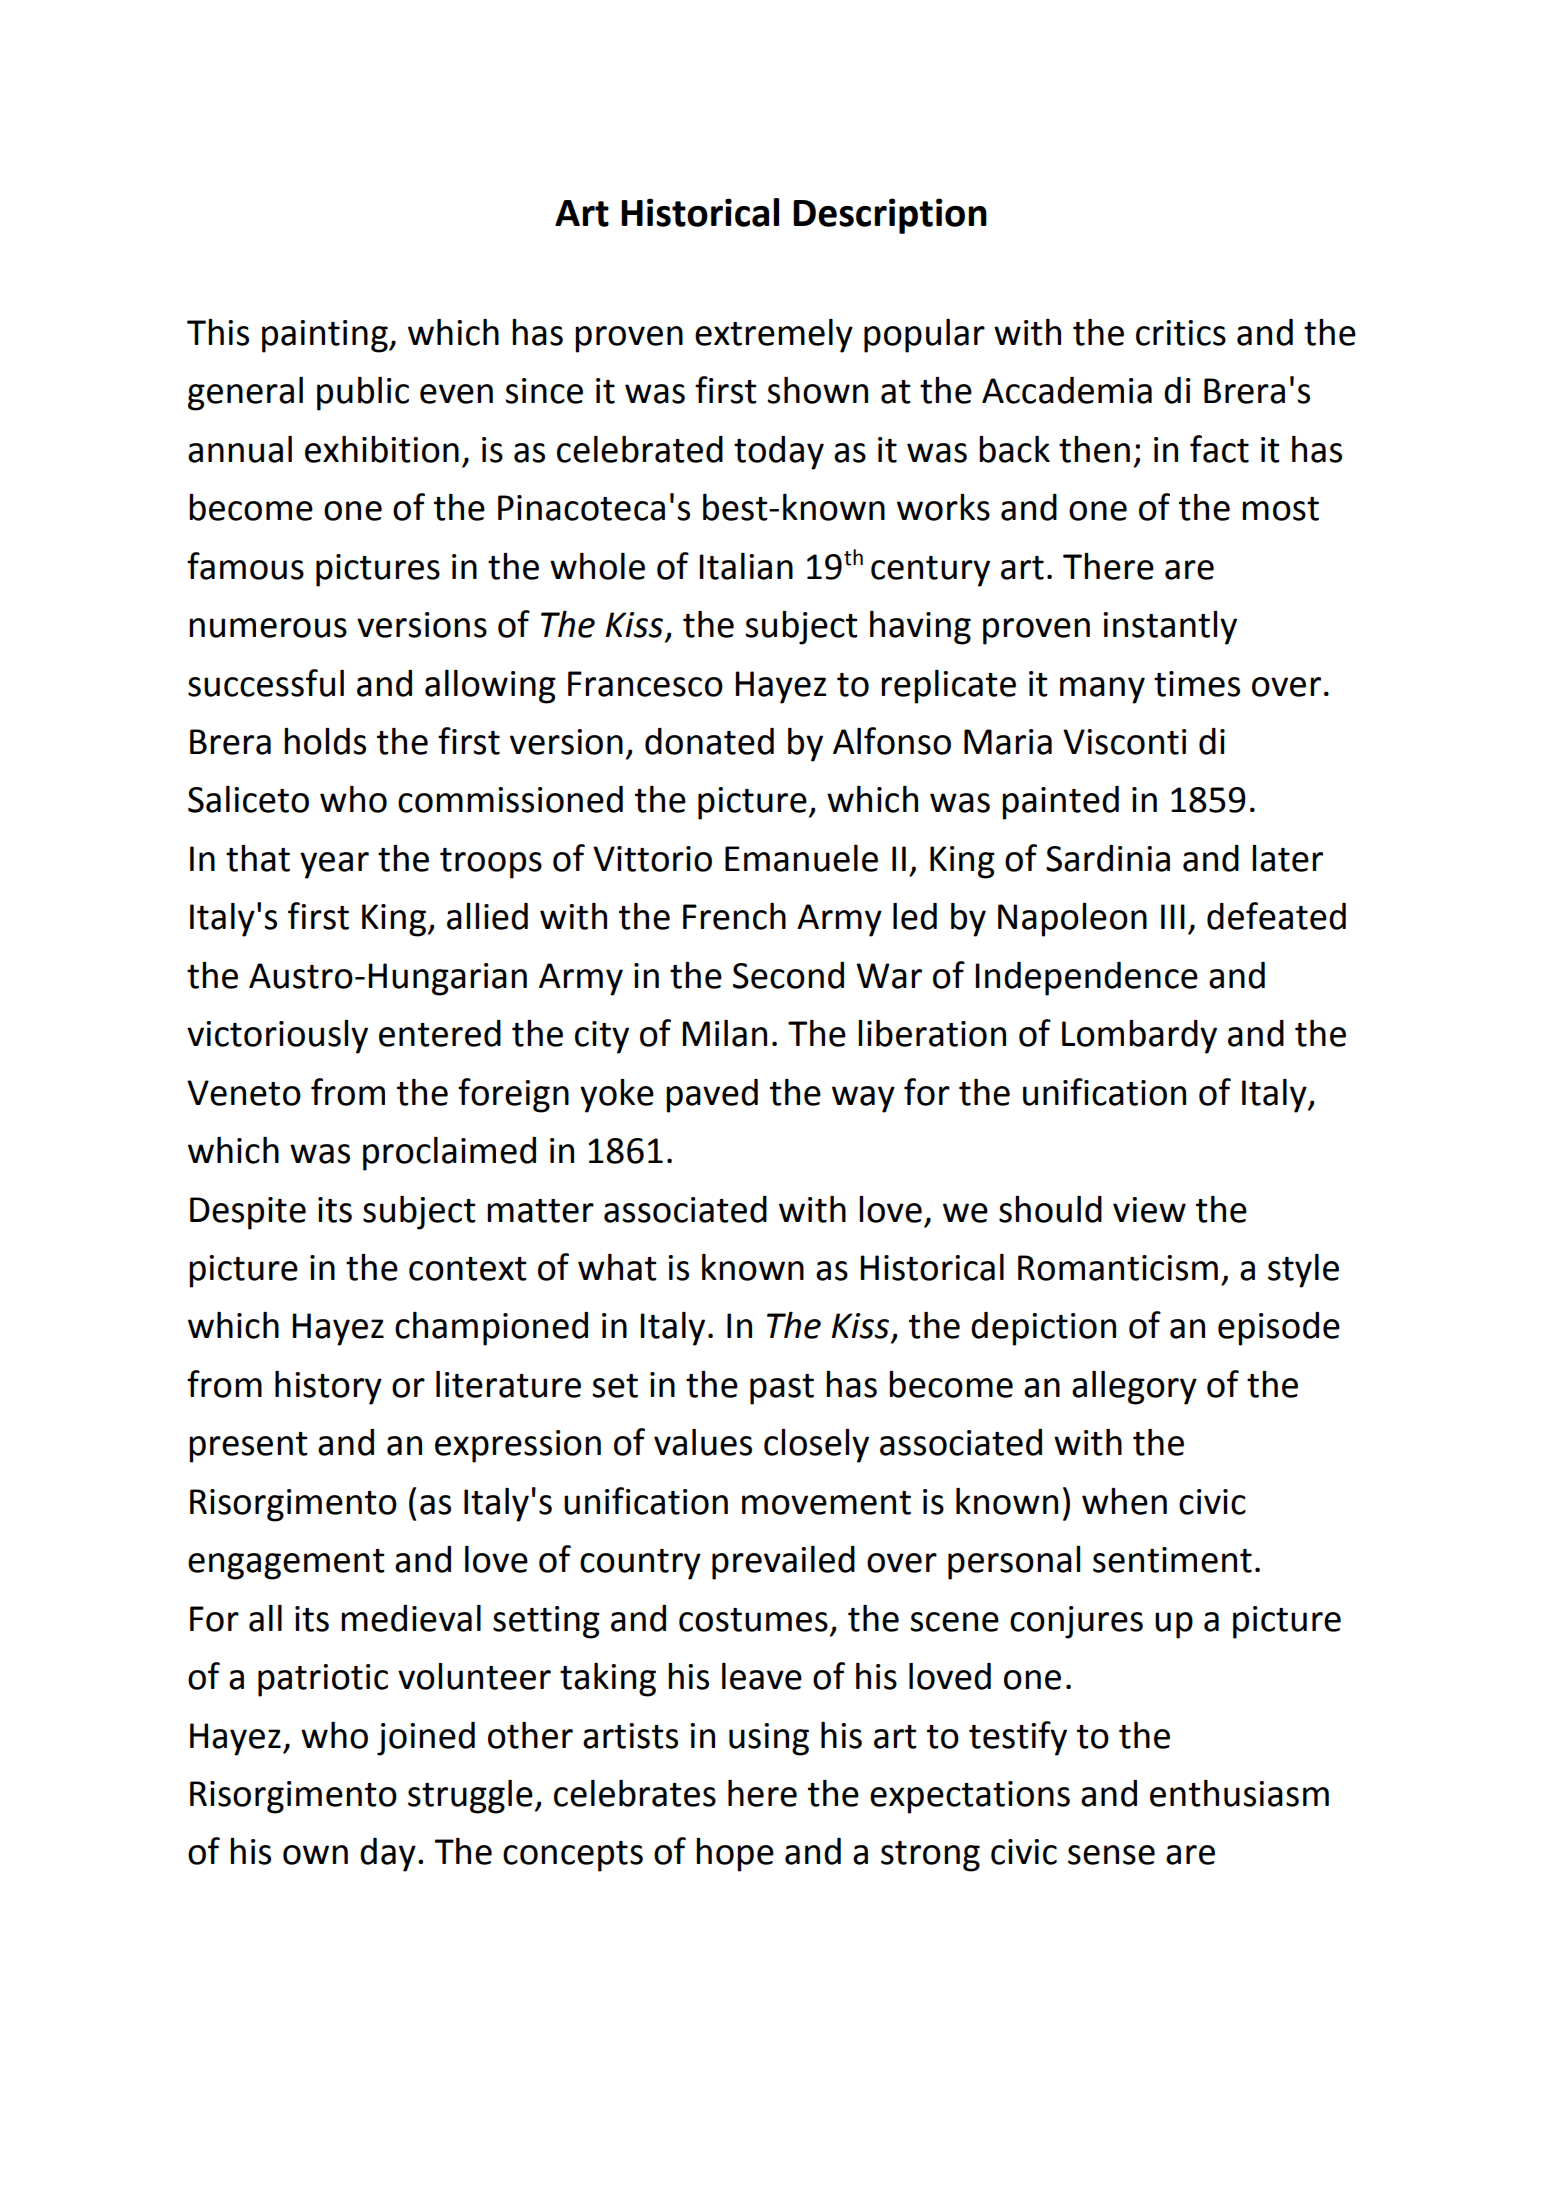  I want to click on Independence, so click(1087, 979).
